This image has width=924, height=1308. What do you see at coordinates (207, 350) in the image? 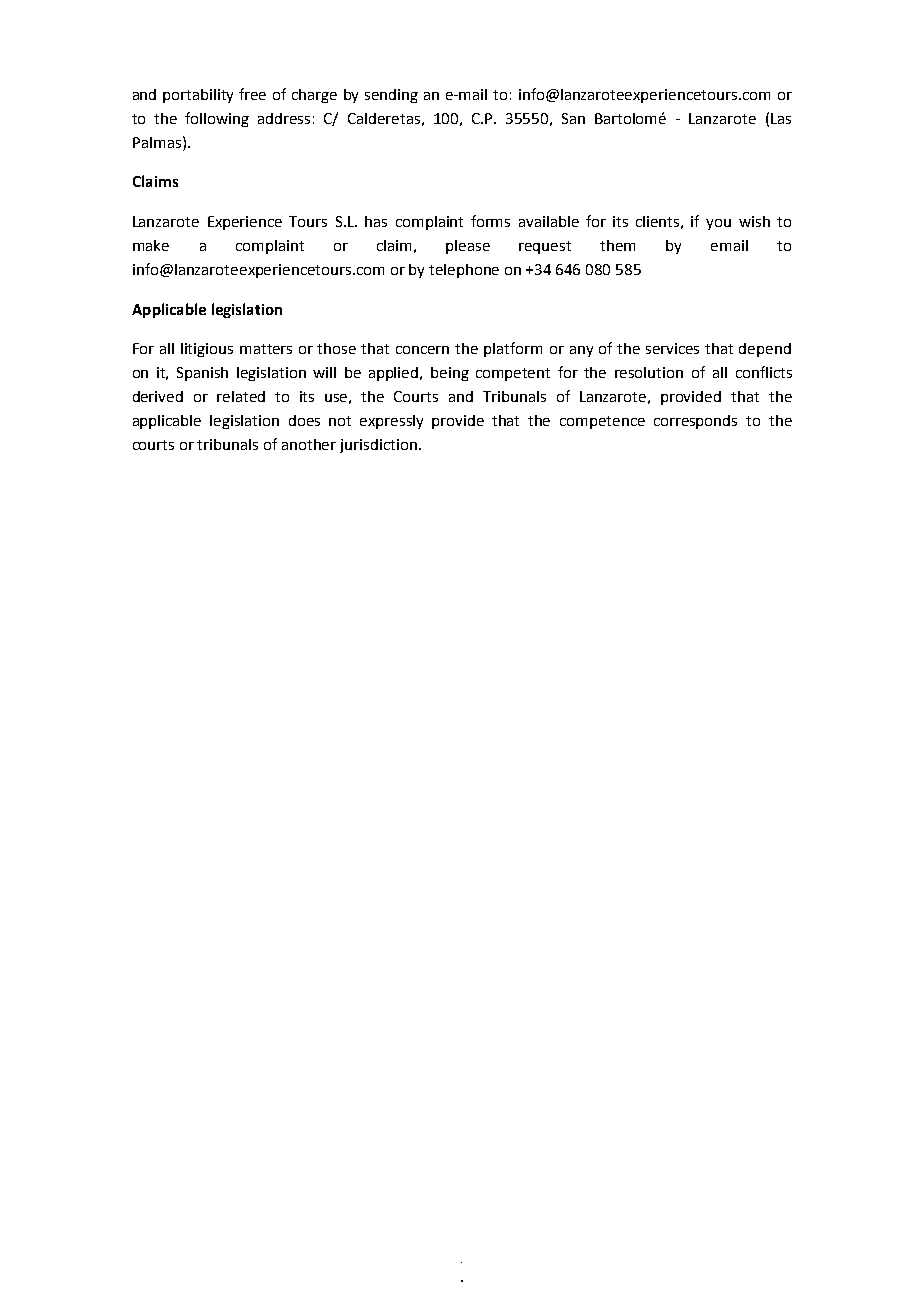
I see `litigious` at bounding box center [207, 350].
